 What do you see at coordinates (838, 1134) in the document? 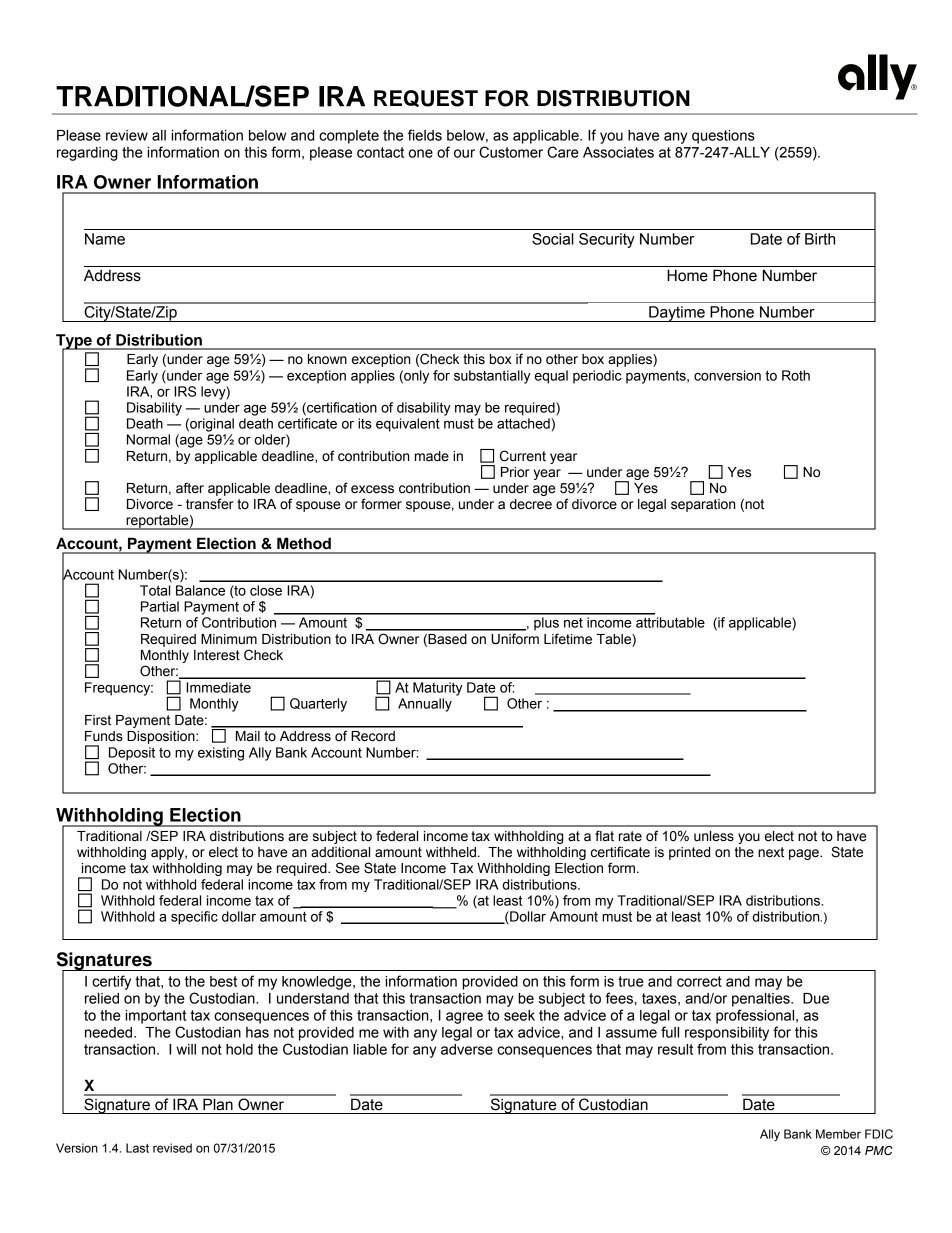
I see `Member` at bounding box center [838, 1134].
